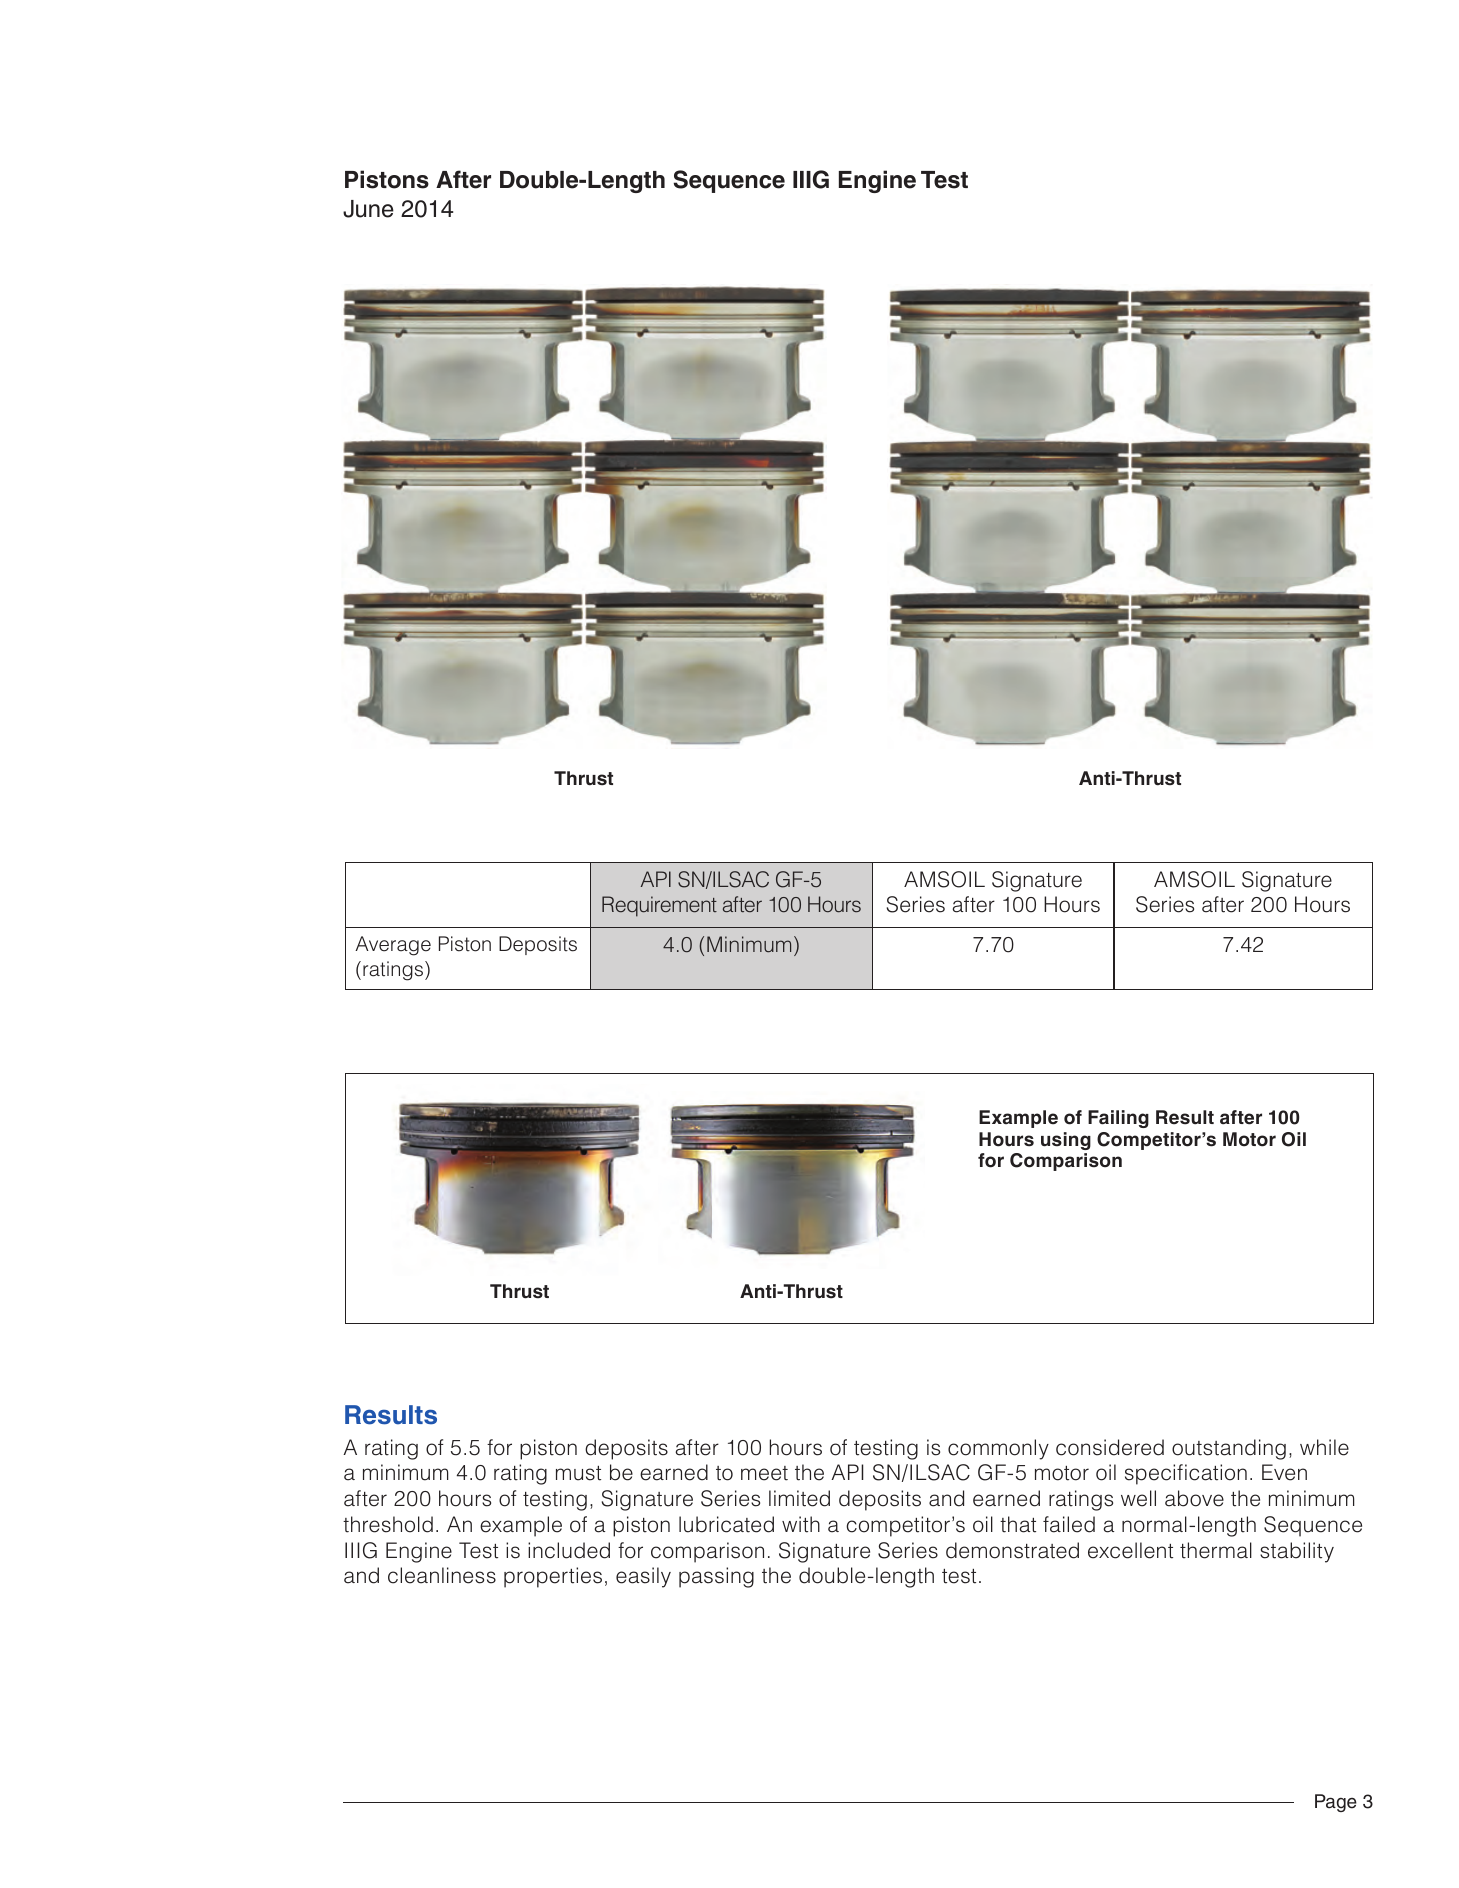  What do you see at coordinates (393, 946) in the document?
I see `Average` at bounding box center [393, 946].
